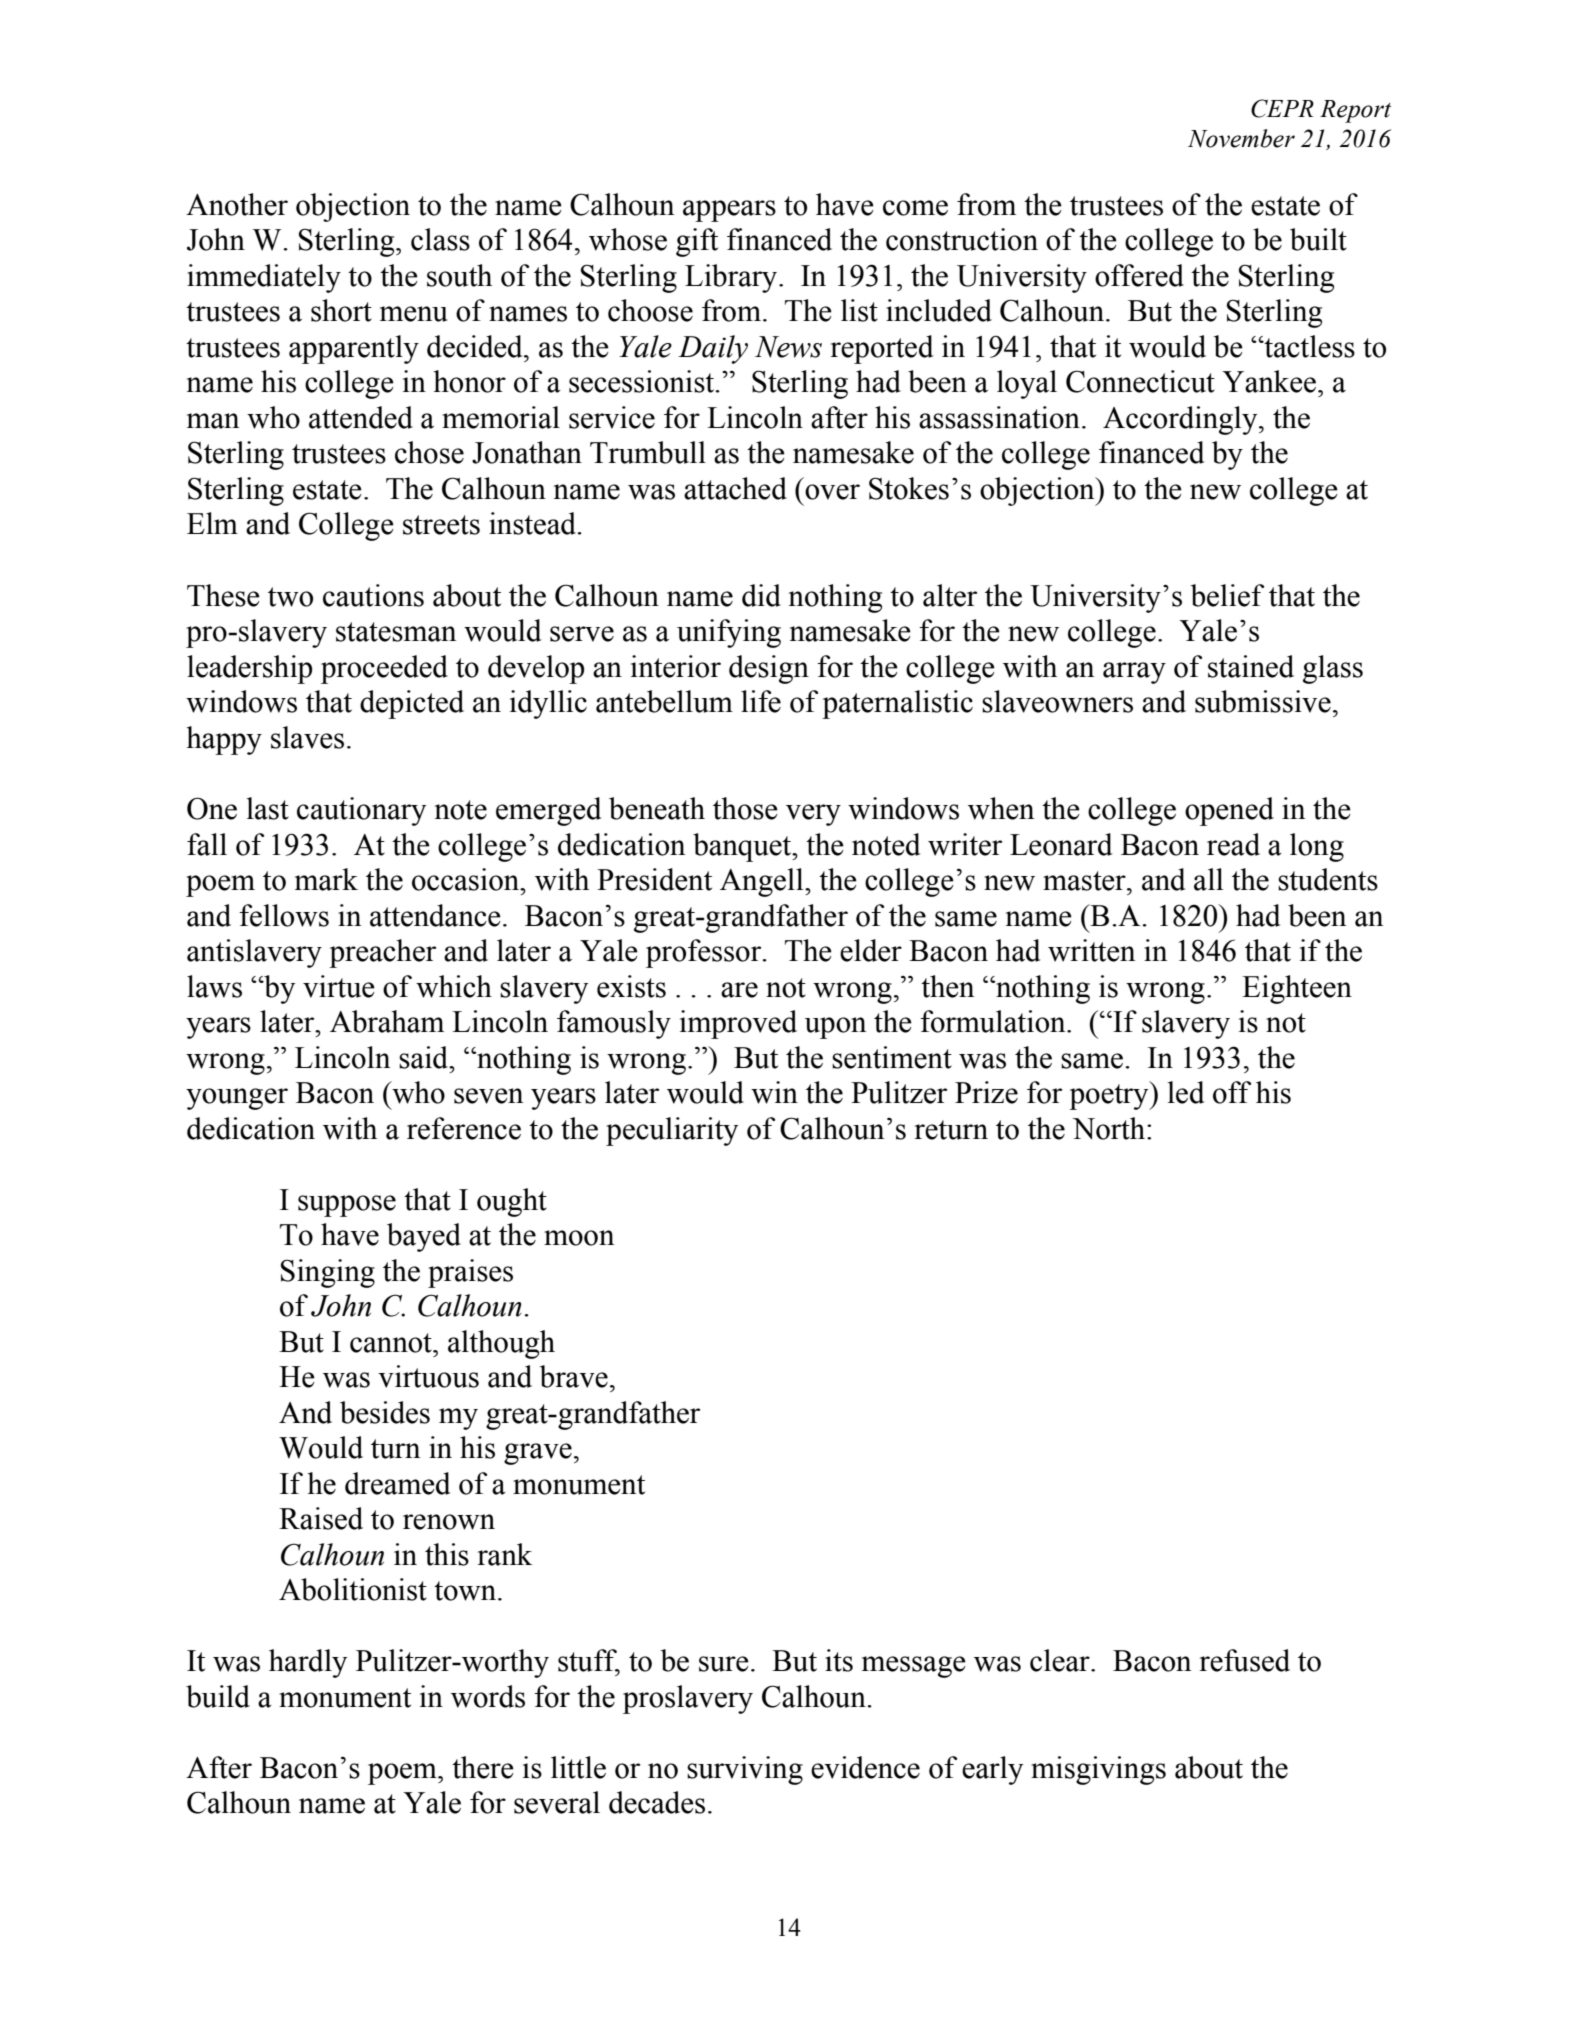 This screenshot has width=1575, height=2039. I want to click on November, so click(1241, 138).
